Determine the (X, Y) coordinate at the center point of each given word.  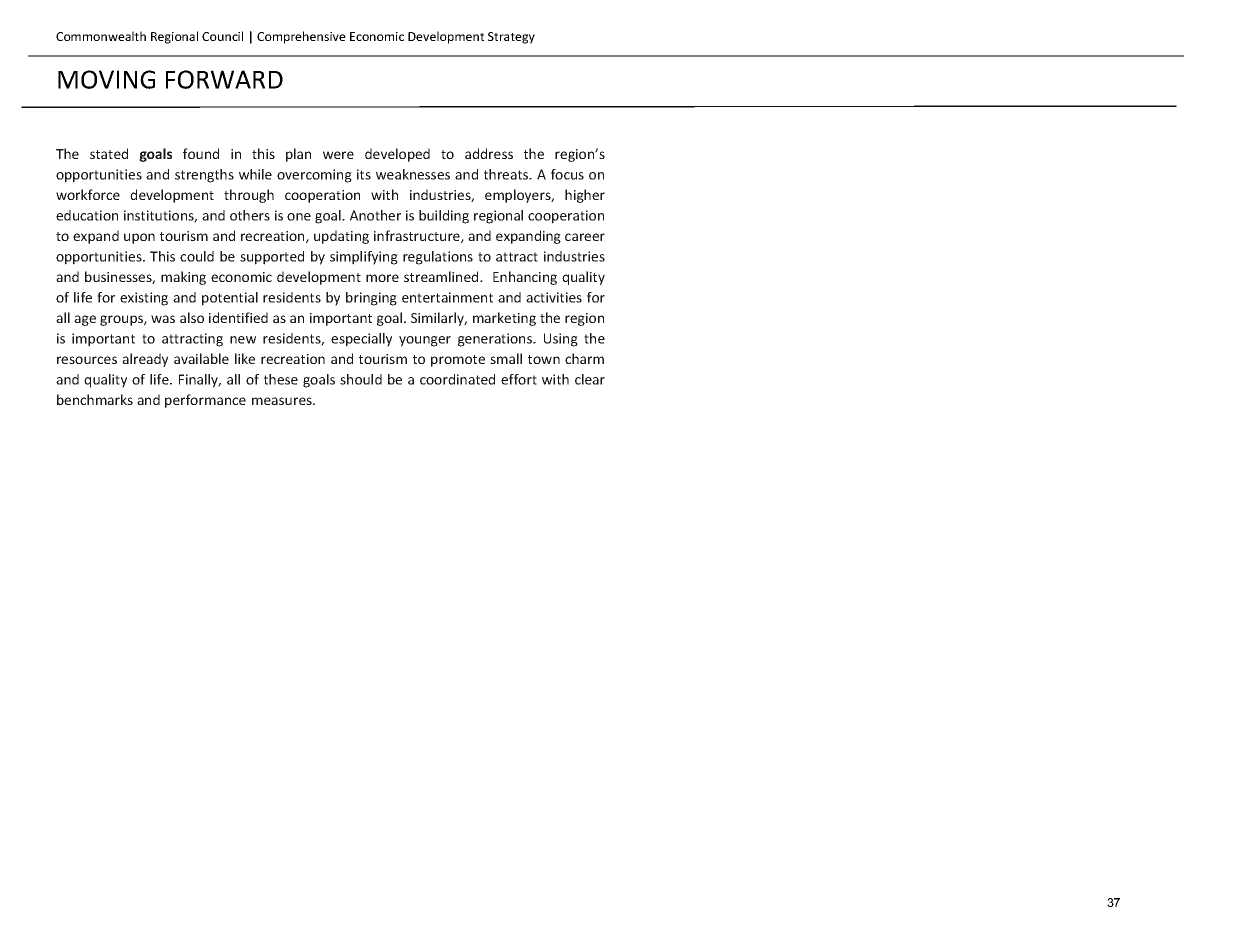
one (299, 217)
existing (144, 299)
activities (554, 297)
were (338, 155)
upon (139, 238)
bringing (371, 299)
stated (109, 153)
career (585, 237)
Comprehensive (301, 37)
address (489, 153)
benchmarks (95, 399)
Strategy (511, 38)
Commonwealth (101, 36)
